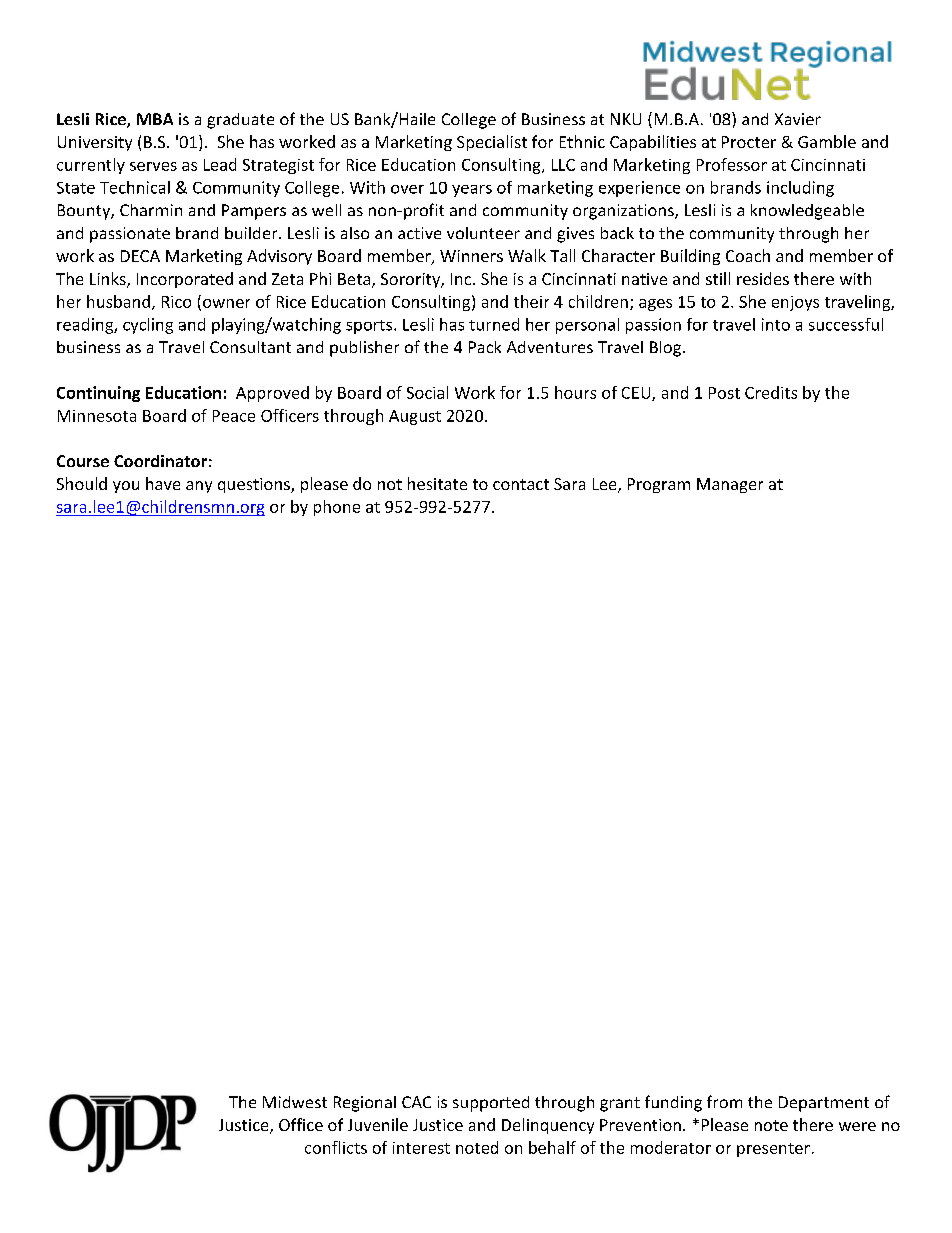 The image size is (952, 1233). I want to click on conflicts, so click(336, 1147).
